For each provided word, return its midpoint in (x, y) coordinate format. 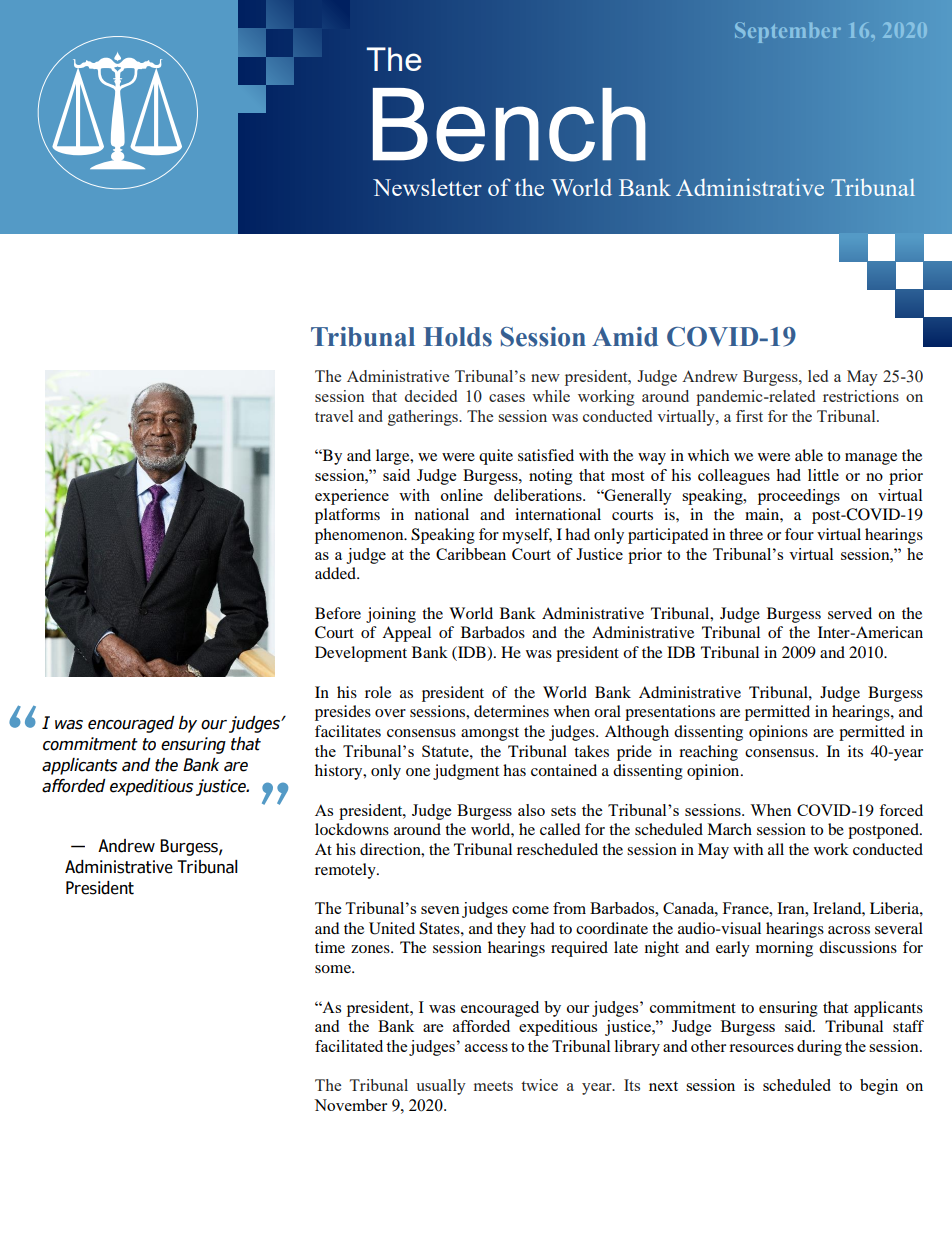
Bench (509, 125)
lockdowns (352, 829)
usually (441, 1087)
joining (391, 615)
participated (668, 536)
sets (563, 811)
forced (901, 810)
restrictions (861, 396)
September (788, 32)
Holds (457, 337)
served (850, 613)
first (749, 416)
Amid (625, 337)
